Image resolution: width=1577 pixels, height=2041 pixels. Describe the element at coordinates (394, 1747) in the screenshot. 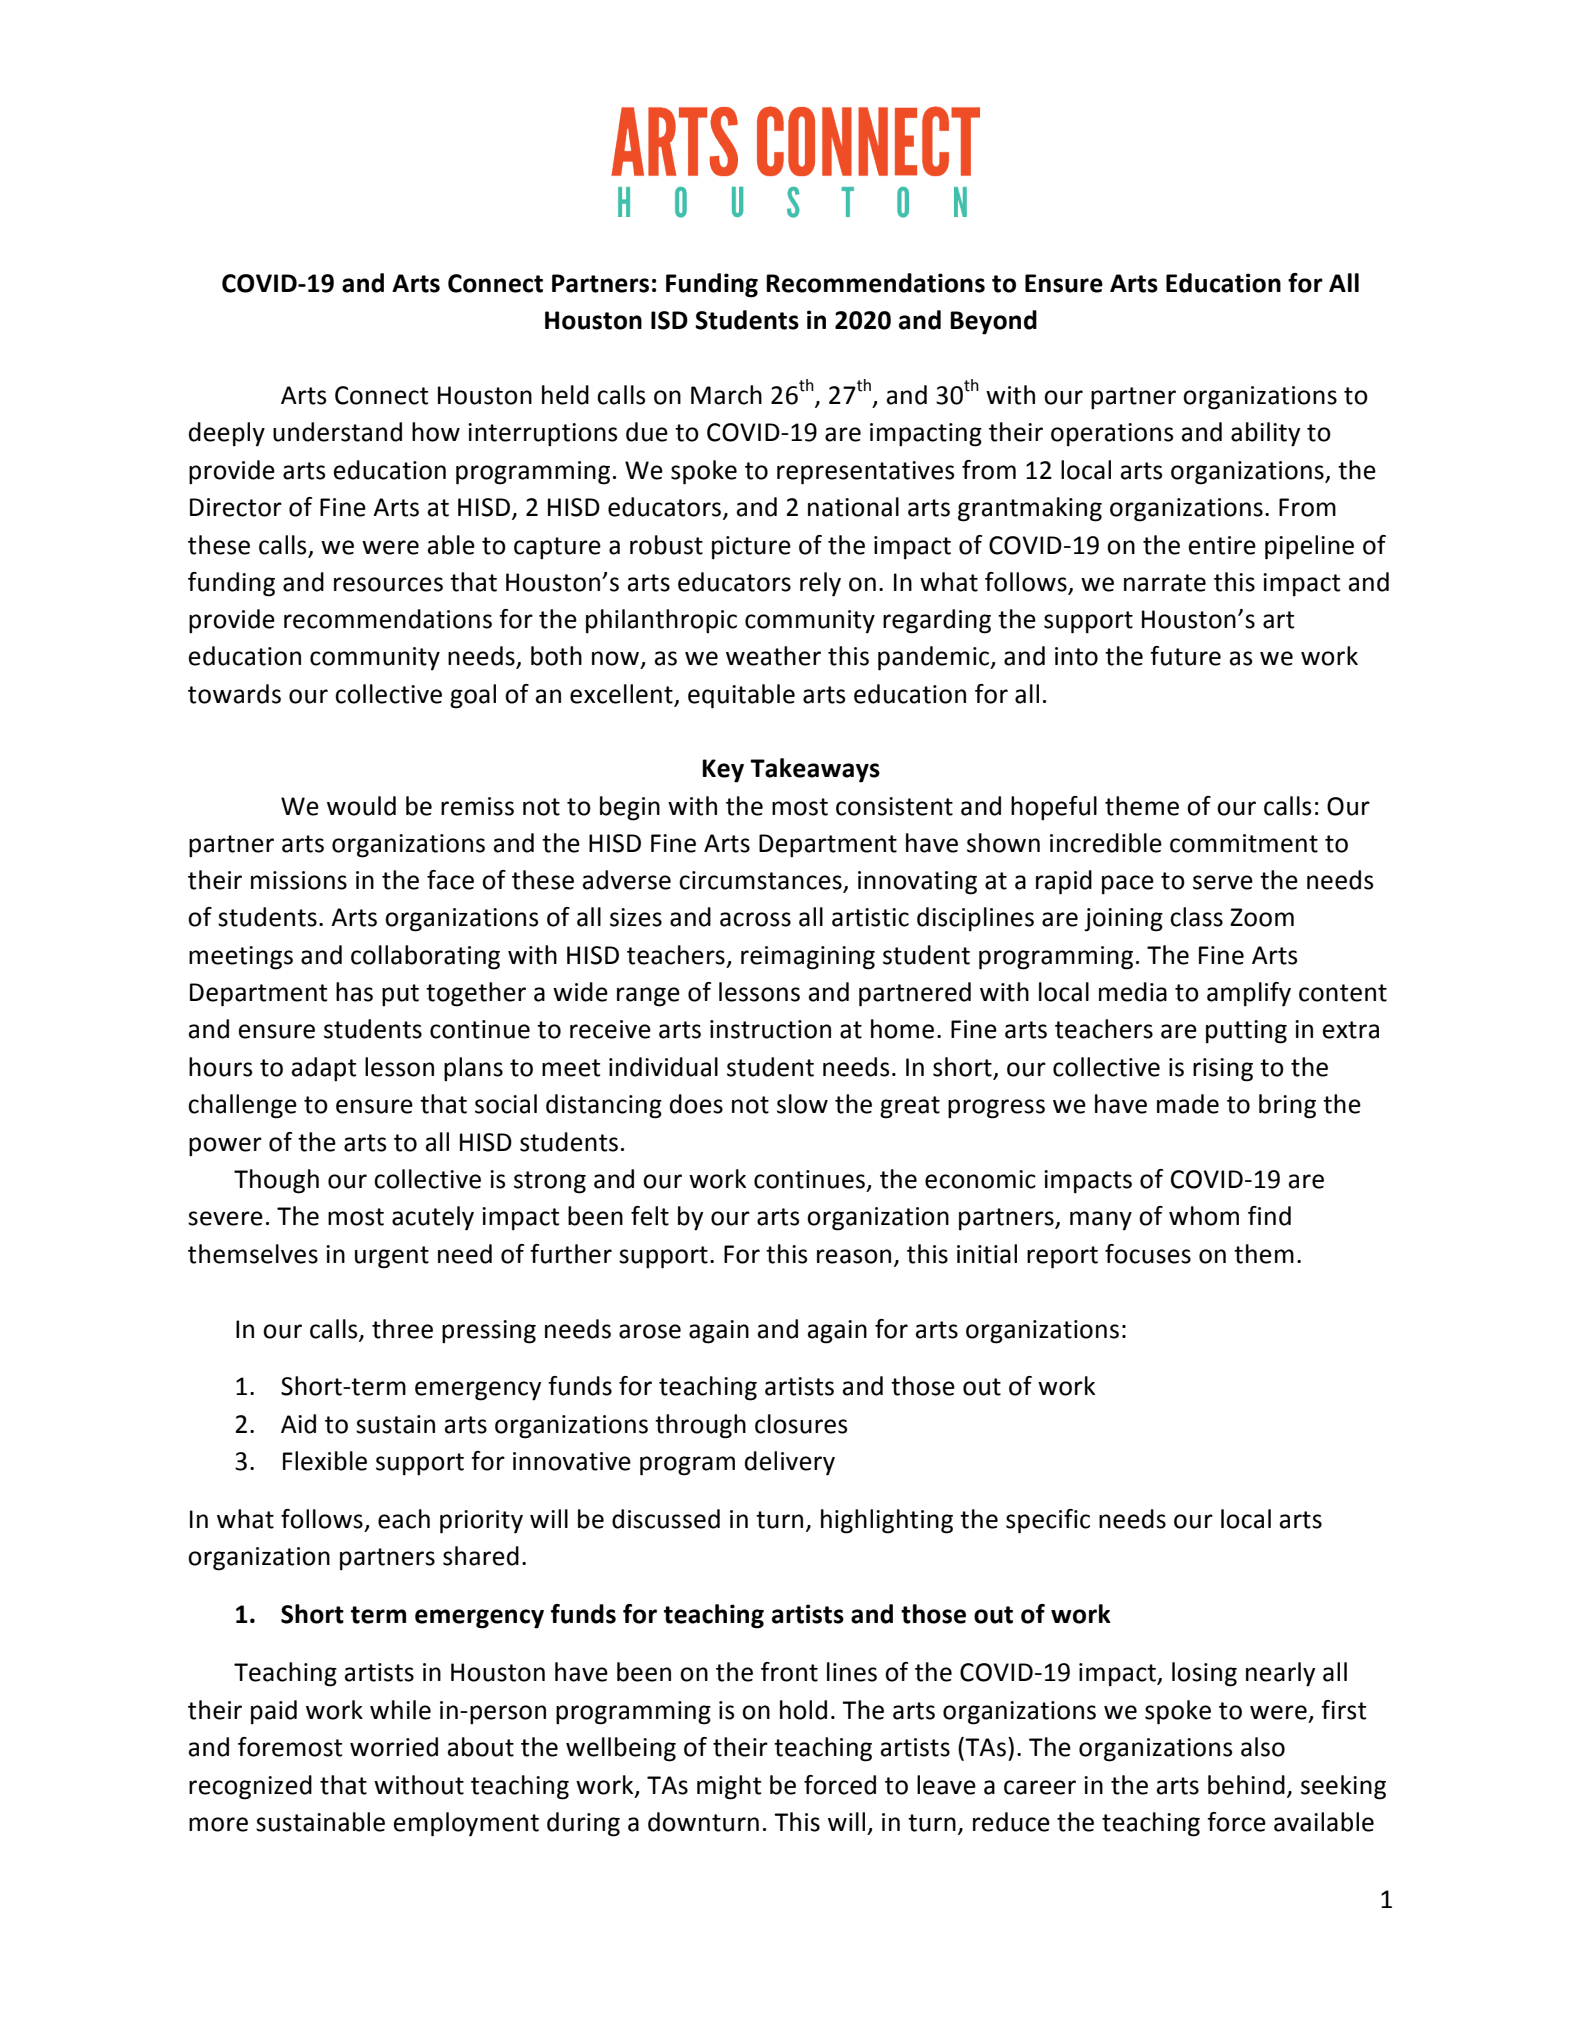

I see `worried` at that location.
